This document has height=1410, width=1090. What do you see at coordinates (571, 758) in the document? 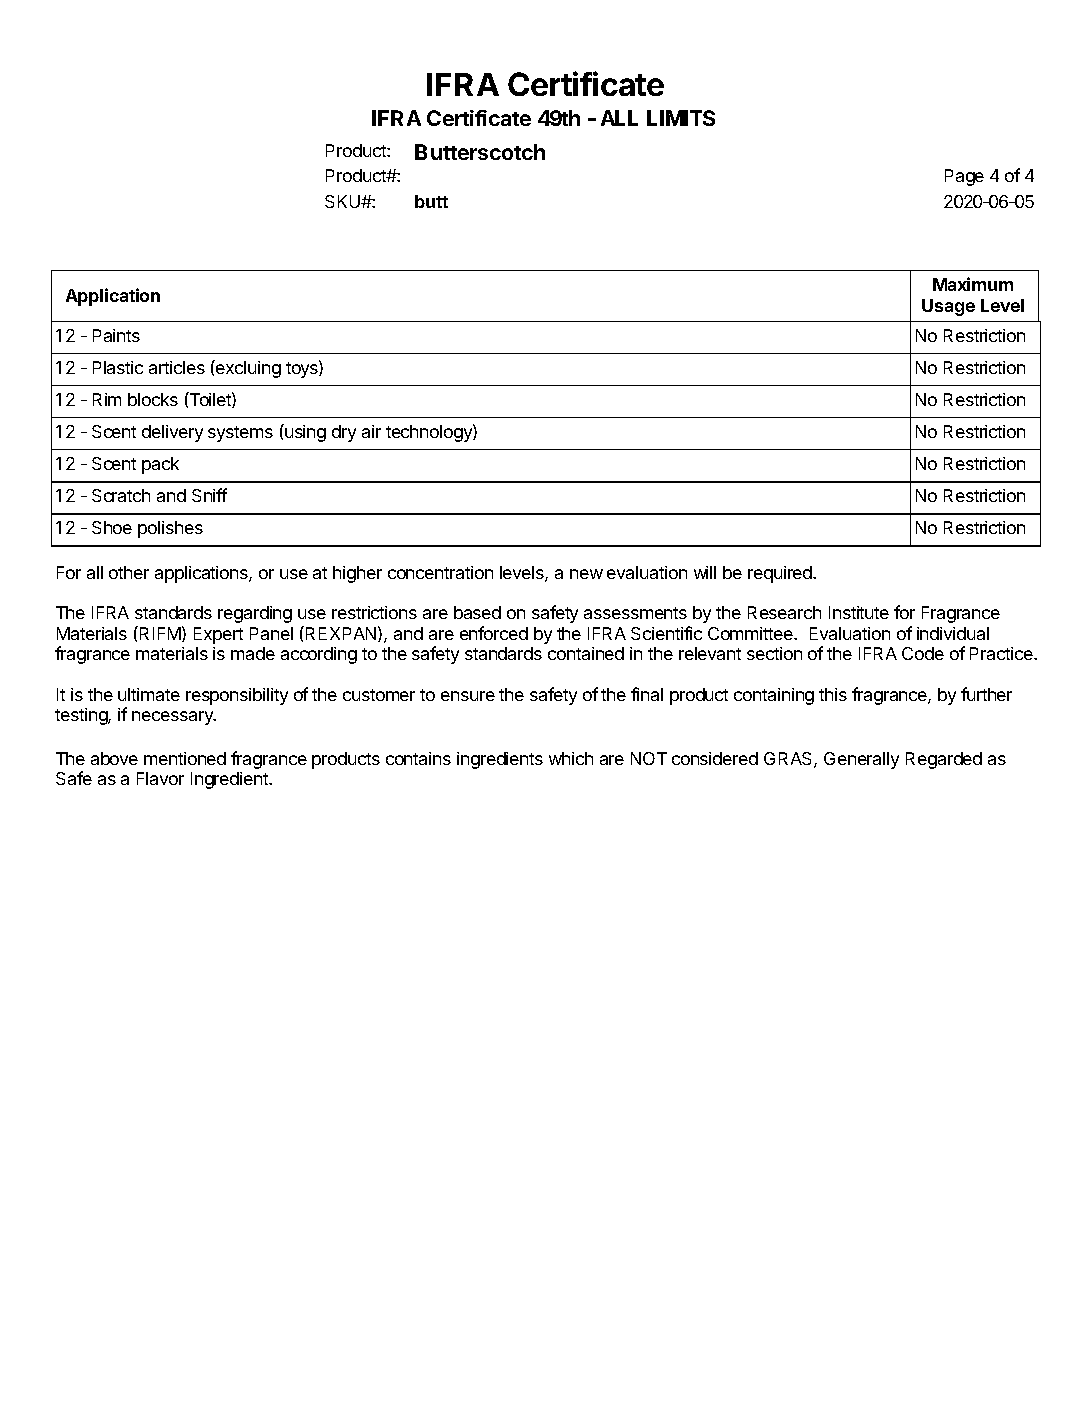
I see `which` at bounding box center [571, 758].
